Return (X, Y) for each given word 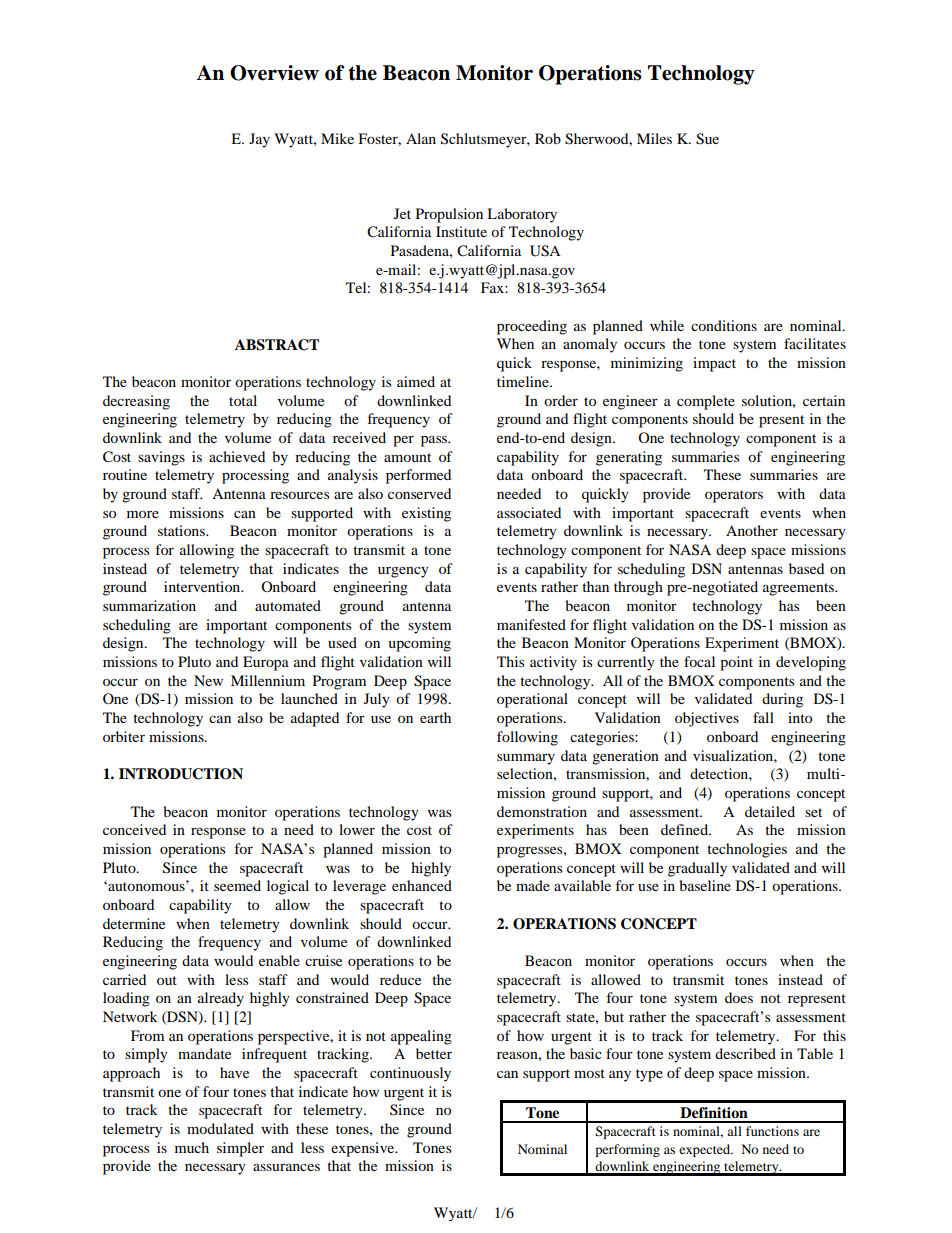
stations (182, 530)
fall (763, 717)
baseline (705, 885)
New (208, 680)
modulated (220, 1128)
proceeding (532, 327)
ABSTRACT (277, 345)
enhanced (422, 885)
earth (435, 717)
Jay (259, 140)
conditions (724, 325)
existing (426, 514)
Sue (707, 139)
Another (752, 530)
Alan (421, 138)
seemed (237, 885)
